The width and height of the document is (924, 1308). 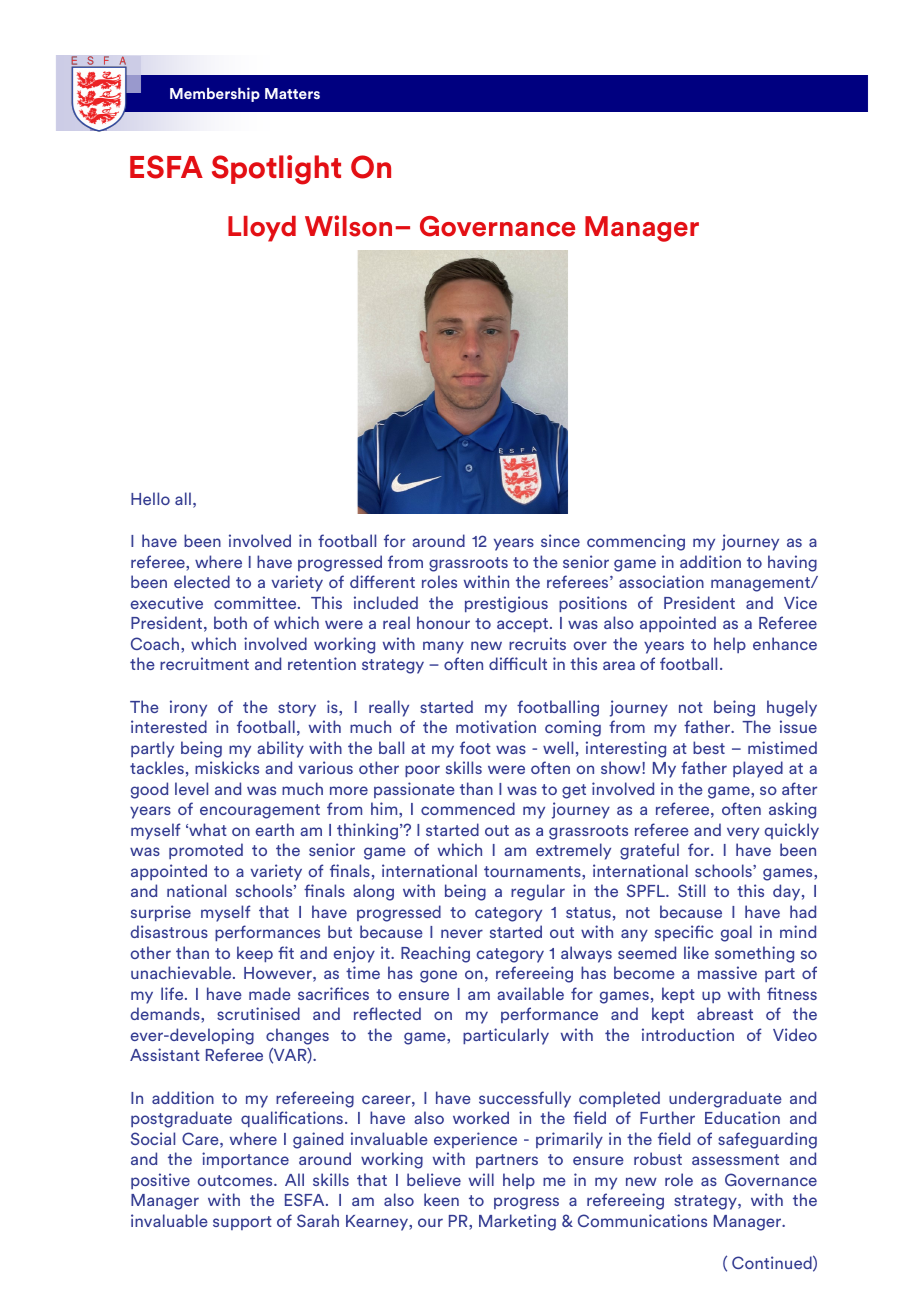 I want to click on many, so click(x=443, y=647).
